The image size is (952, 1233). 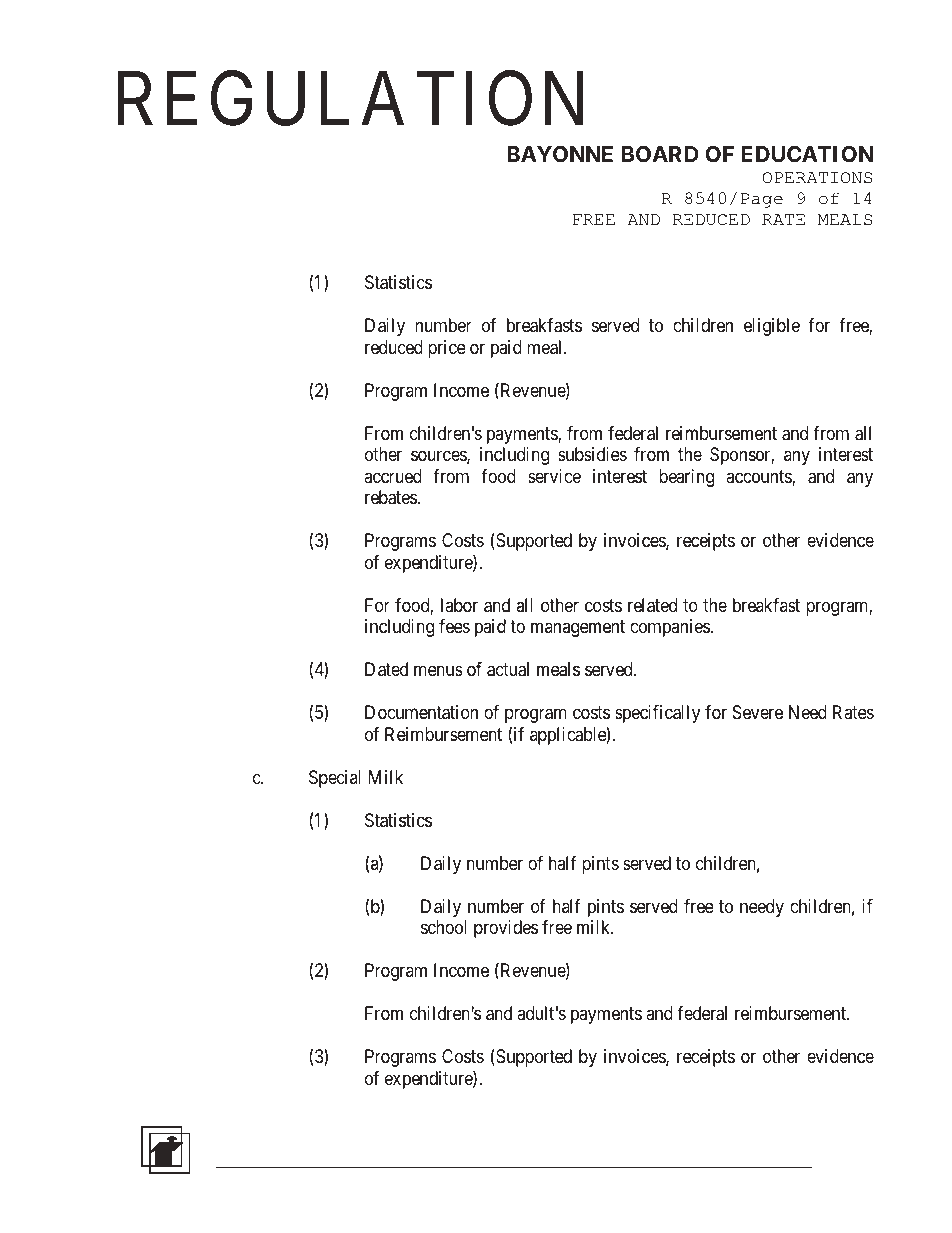 What do you see at coordinates (444, 927) in the screenshot?
I see `school` at bounding box center [444, 927].
